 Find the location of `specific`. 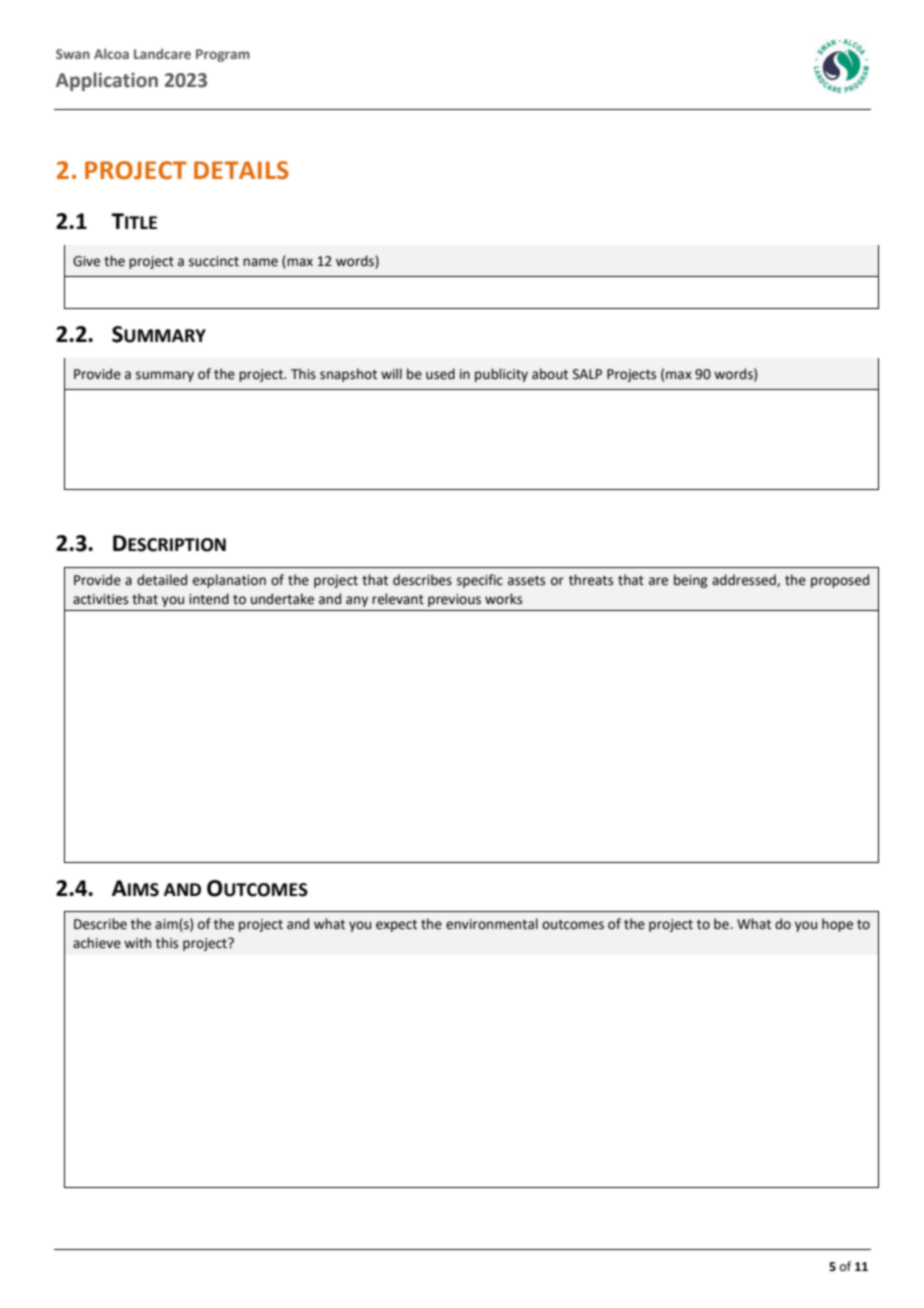

specific is located at coordinates (480, 581).
